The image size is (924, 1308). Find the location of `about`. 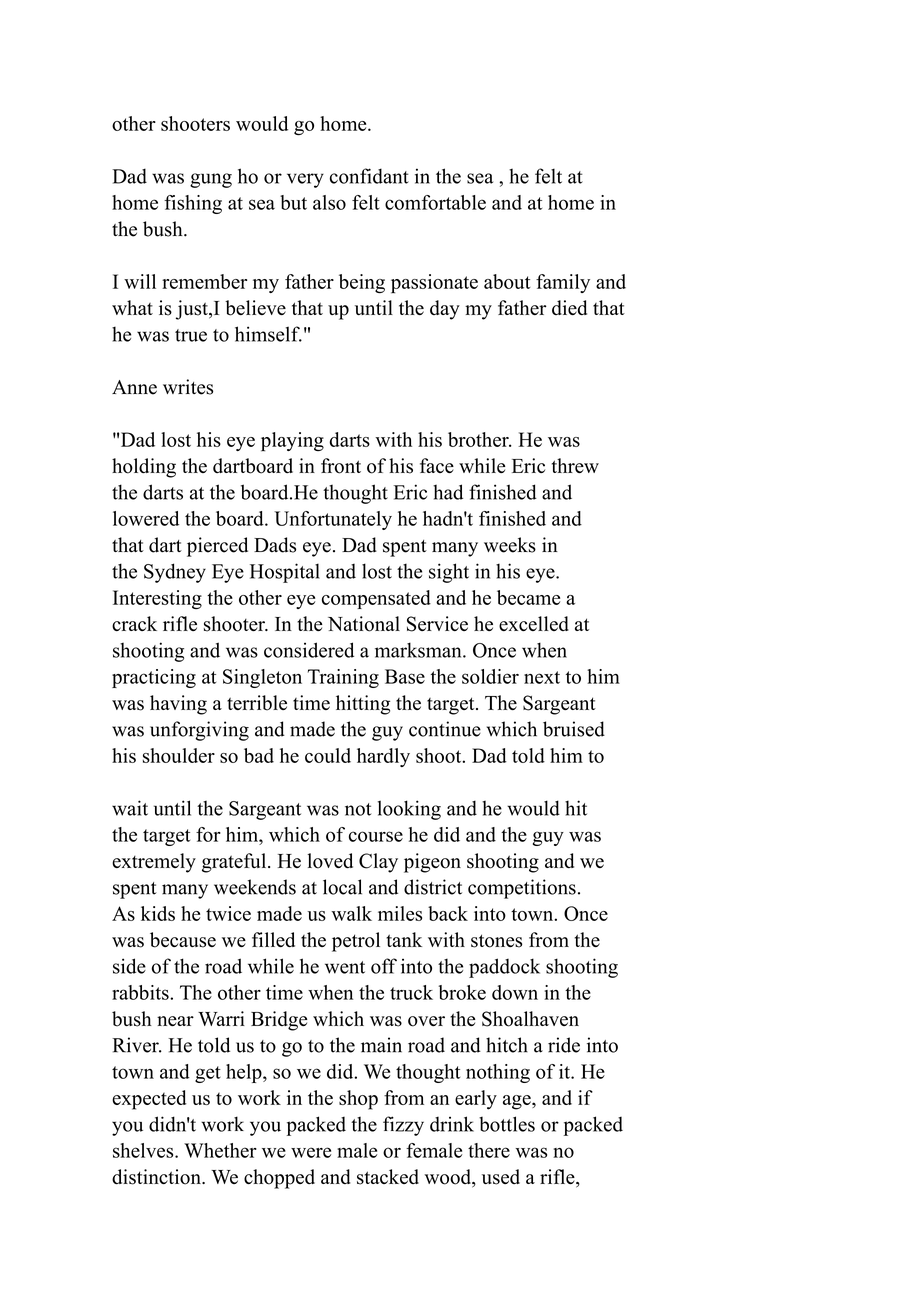

about is located at coordinates (507, 281).
